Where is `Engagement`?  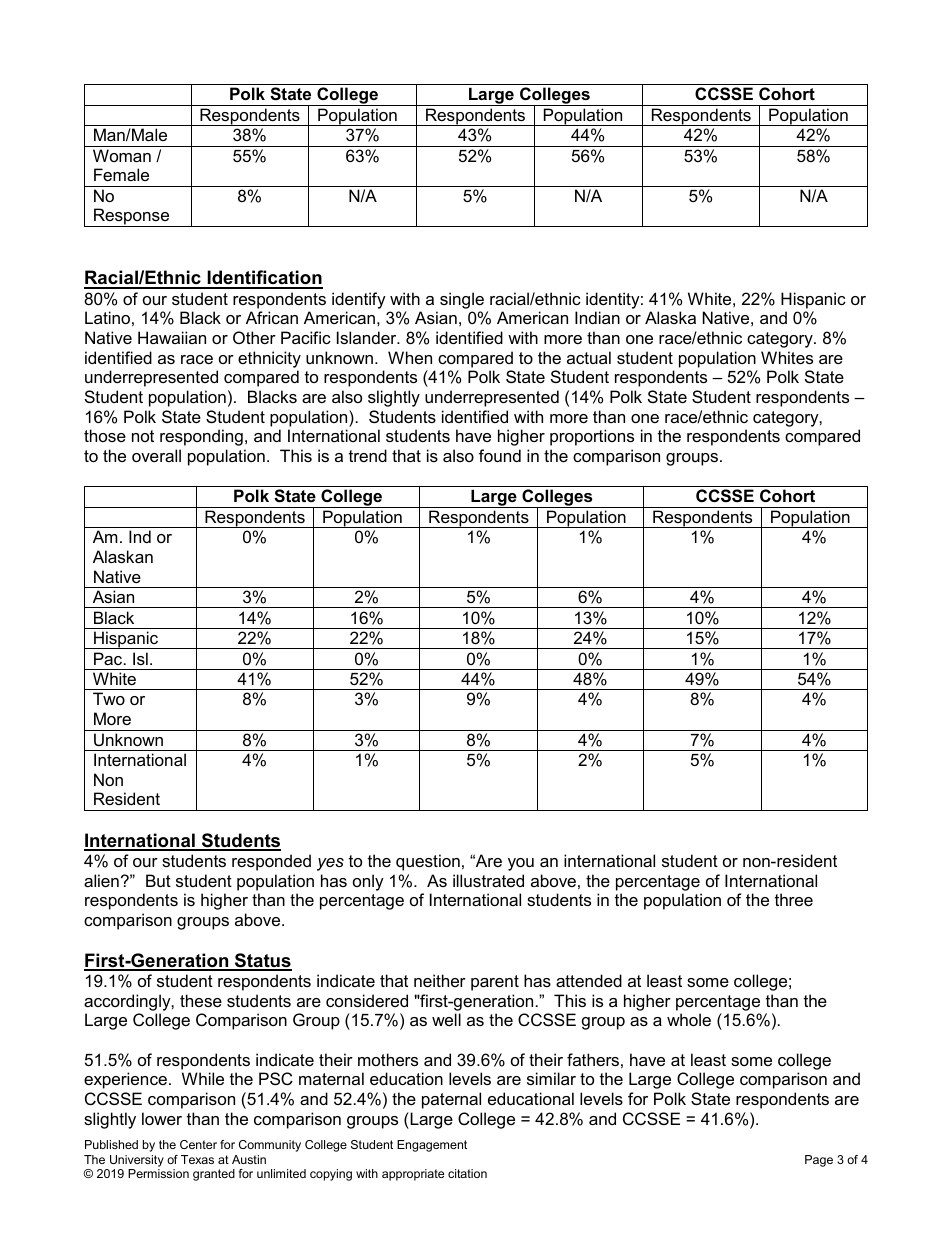
Engagement is located at coordinates (432, 1146).
